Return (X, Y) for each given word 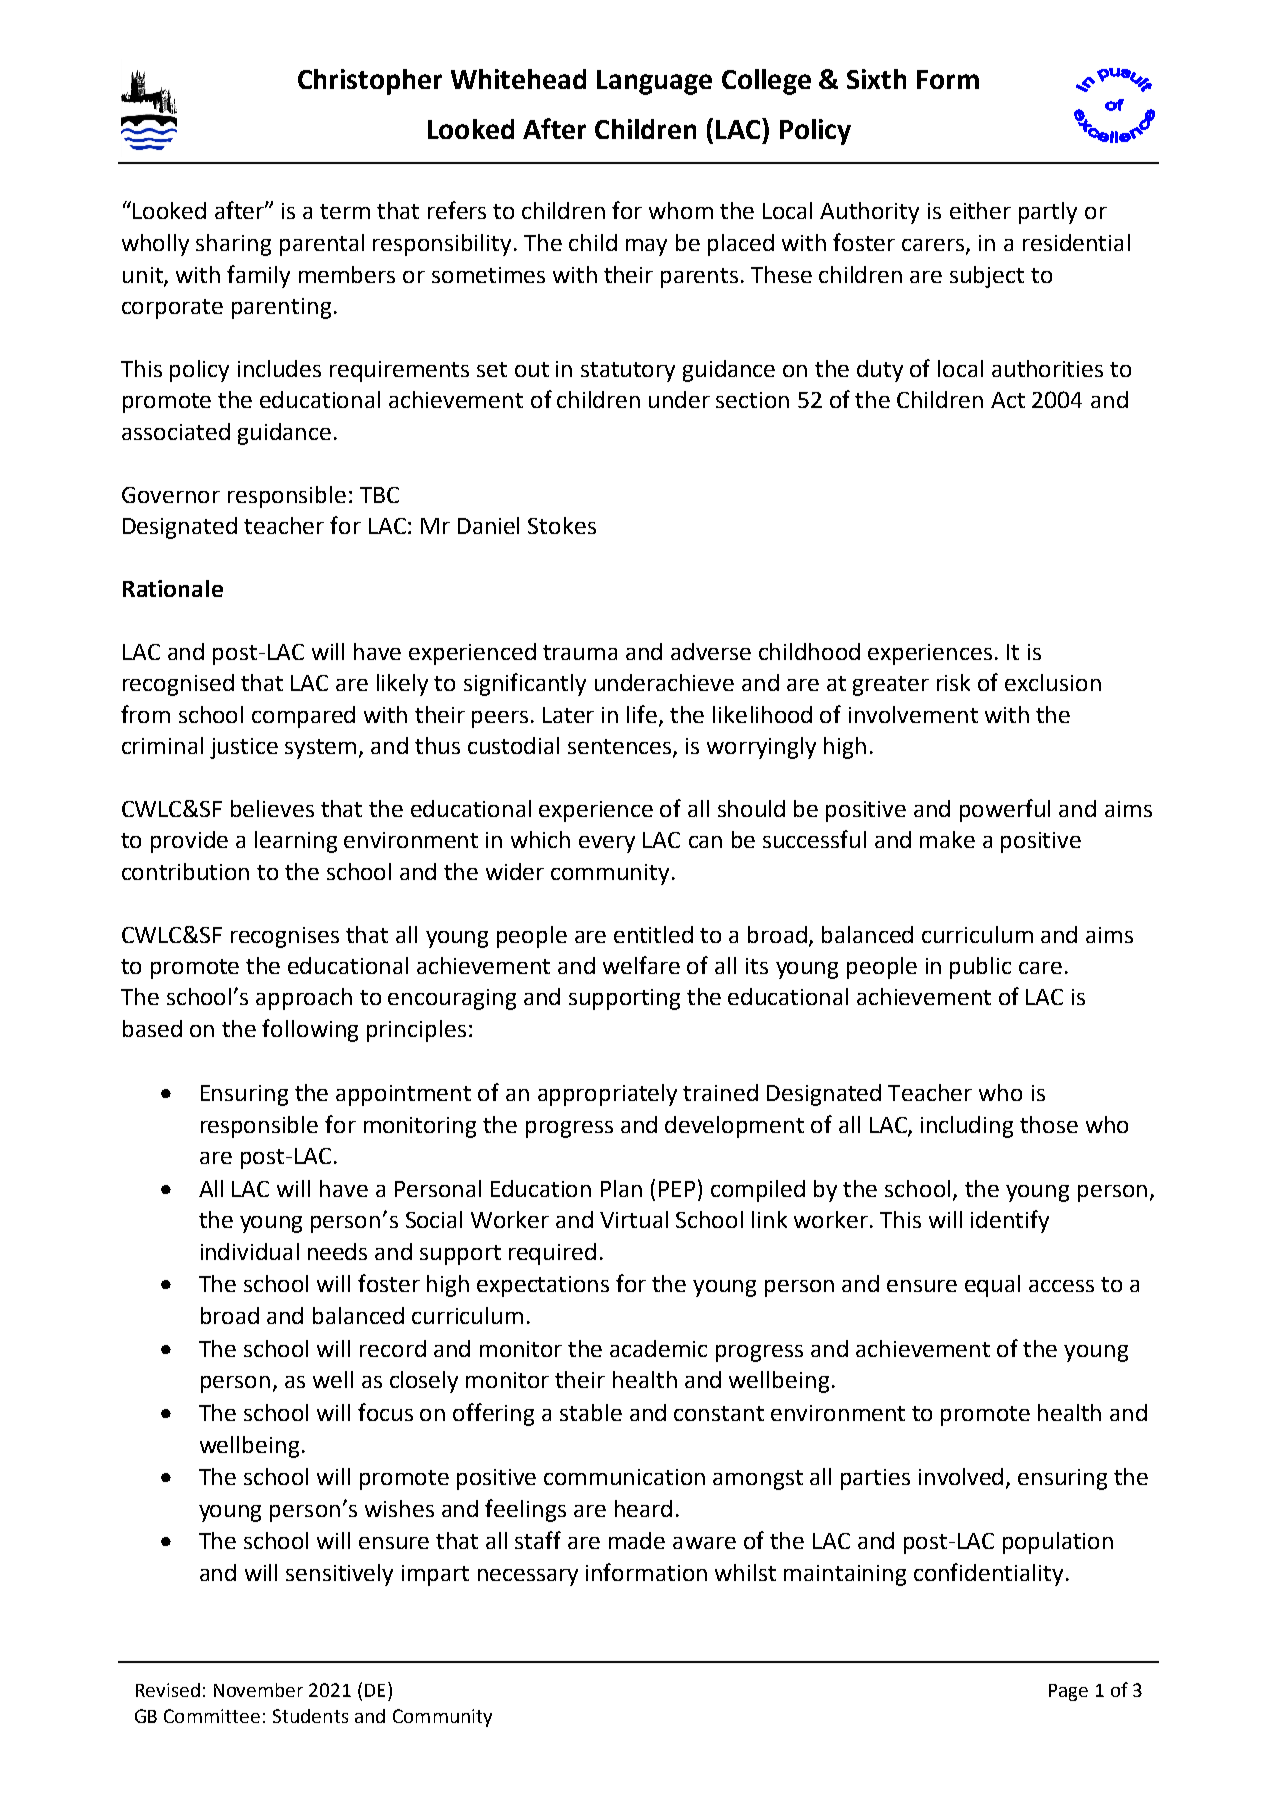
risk (953, 682)
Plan (621, 1188)
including (967, 1127)
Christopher (370, 82)
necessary (528, 1577)
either (980, 210)
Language (654, 82)
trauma (580, 652)
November (258, 1690)
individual (250, 1251)
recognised (178, 685)
